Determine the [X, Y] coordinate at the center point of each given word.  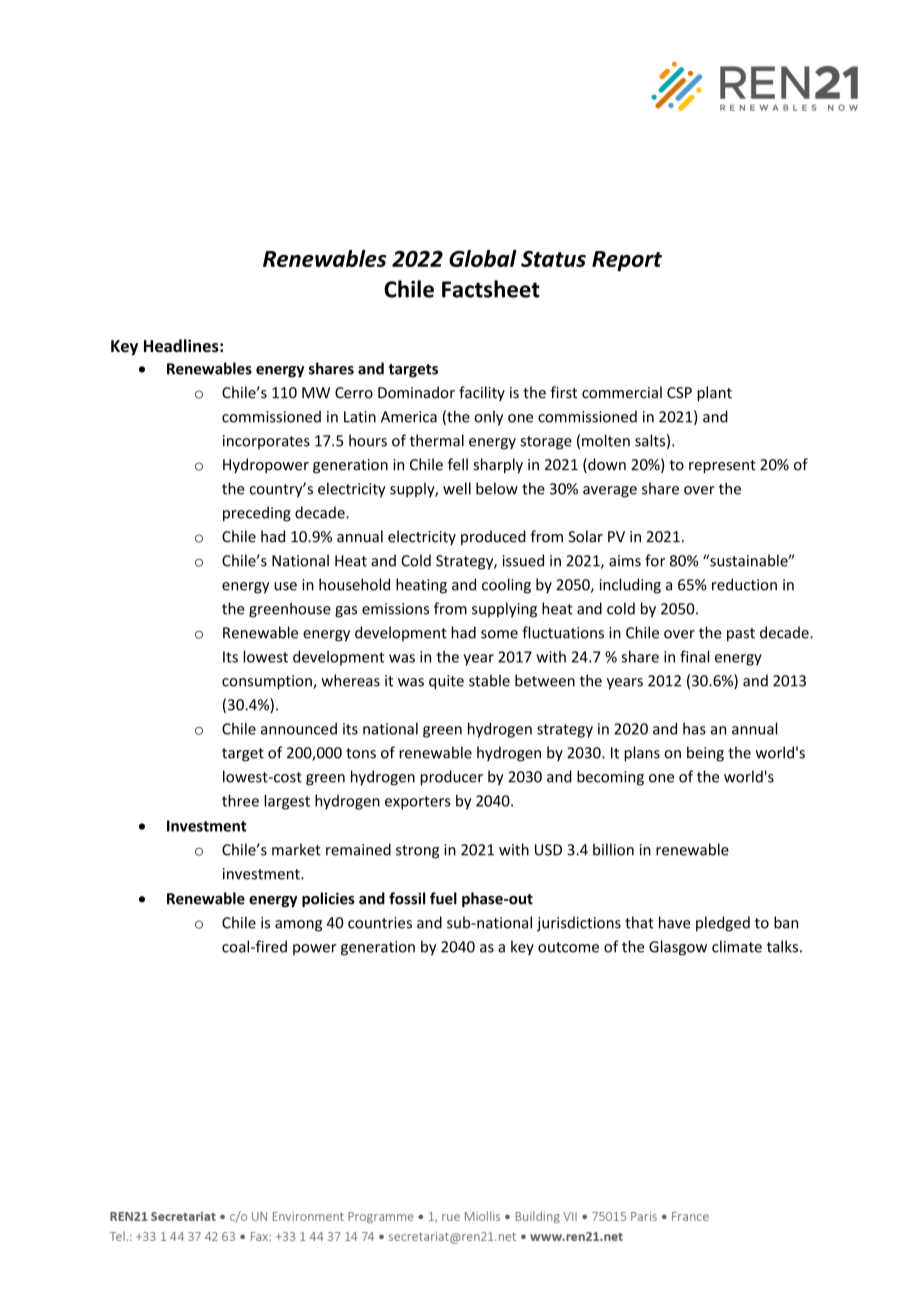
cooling [506, 586]
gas [346, 612]
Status [553, 259]
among [298, 926]
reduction [744, 584]
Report [627, 261]
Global [483, 258]
